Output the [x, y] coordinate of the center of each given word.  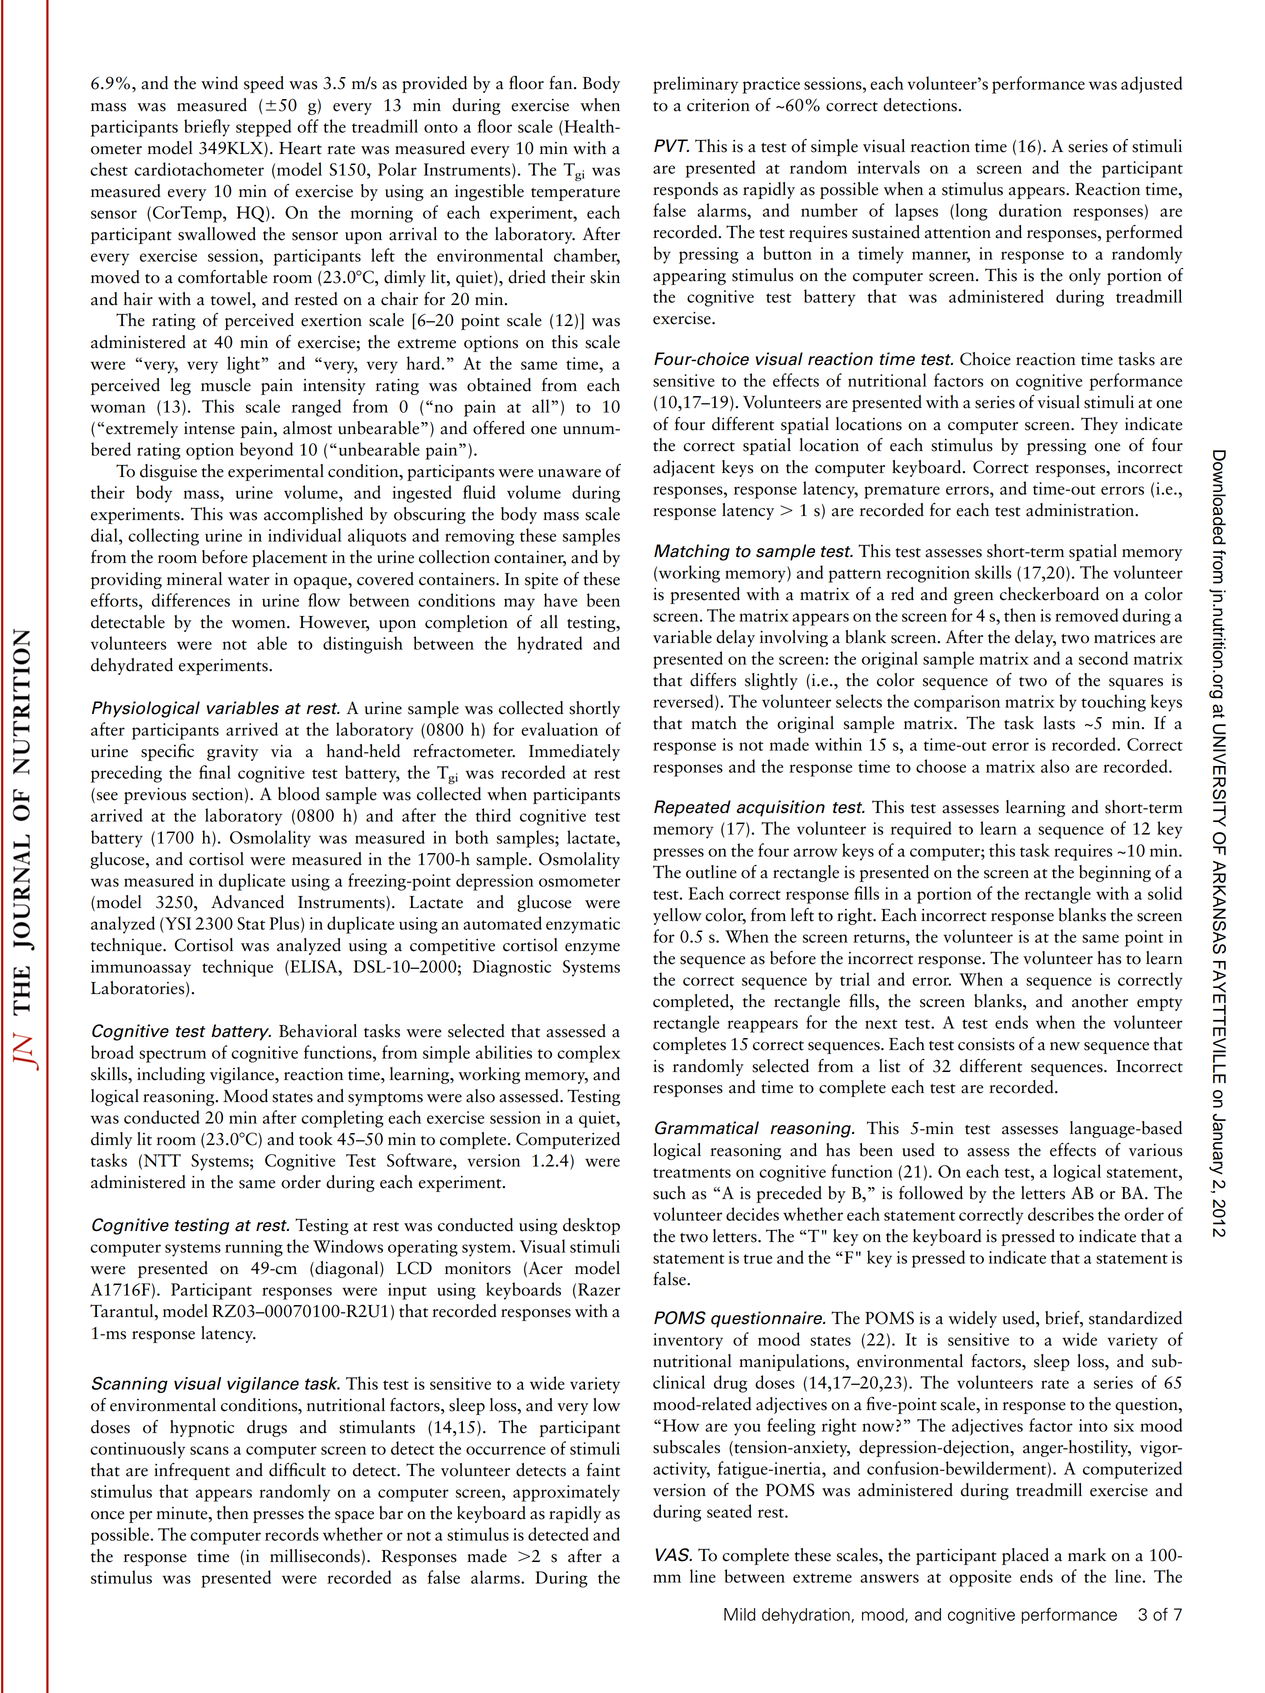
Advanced [247, 902]
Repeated [692, 808]
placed [1025, 1556]
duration [1030, 210]
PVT [671, 145]
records [292, 1534]
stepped [263, 128]
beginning [1115, 873]
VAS [673, 1555]
